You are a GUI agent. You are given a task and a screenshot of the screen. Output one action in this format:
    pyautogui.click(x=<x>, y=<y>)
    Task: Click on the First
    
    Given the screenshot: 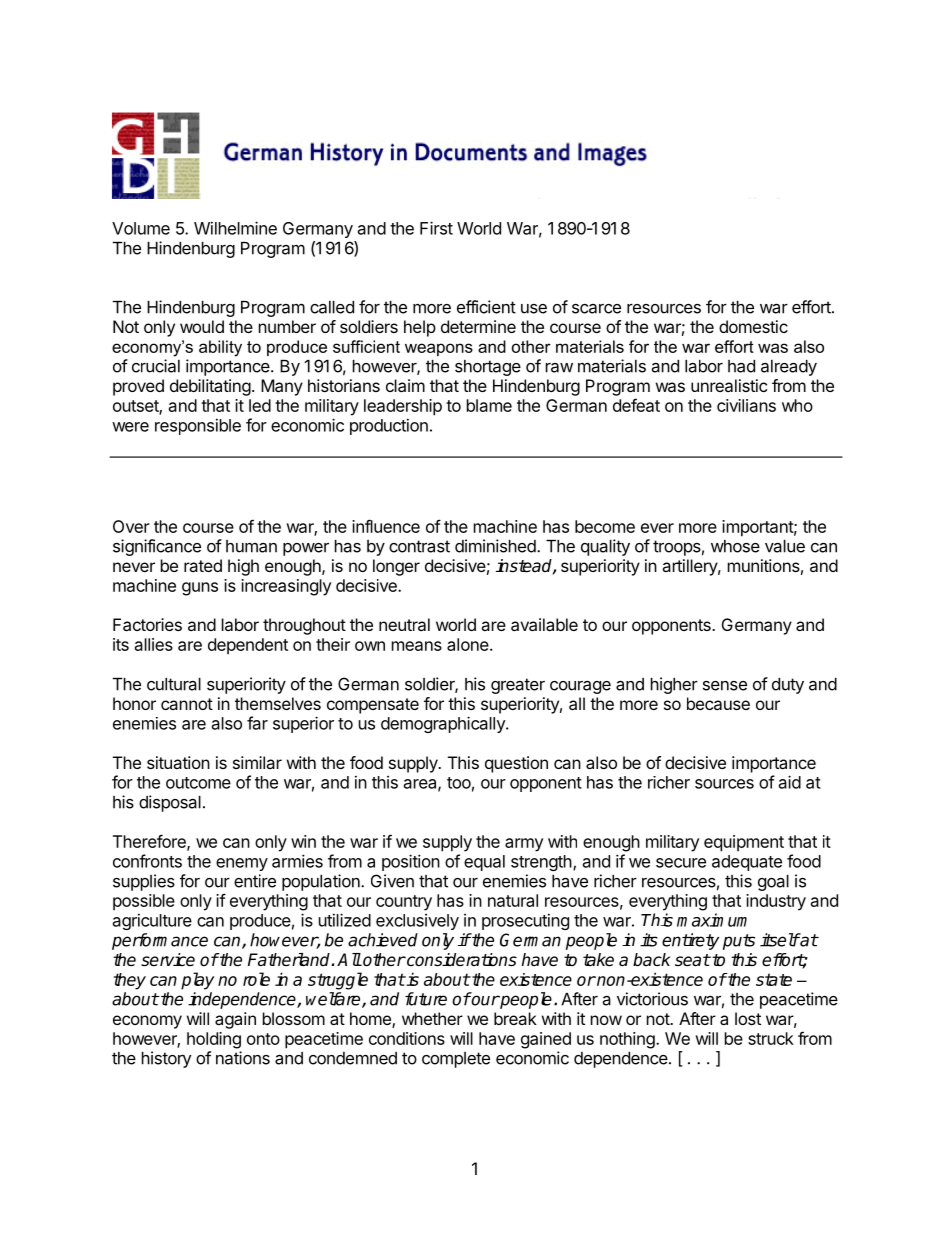 What is the action you would take?
    pyautogui.click(x=436, y=228)
